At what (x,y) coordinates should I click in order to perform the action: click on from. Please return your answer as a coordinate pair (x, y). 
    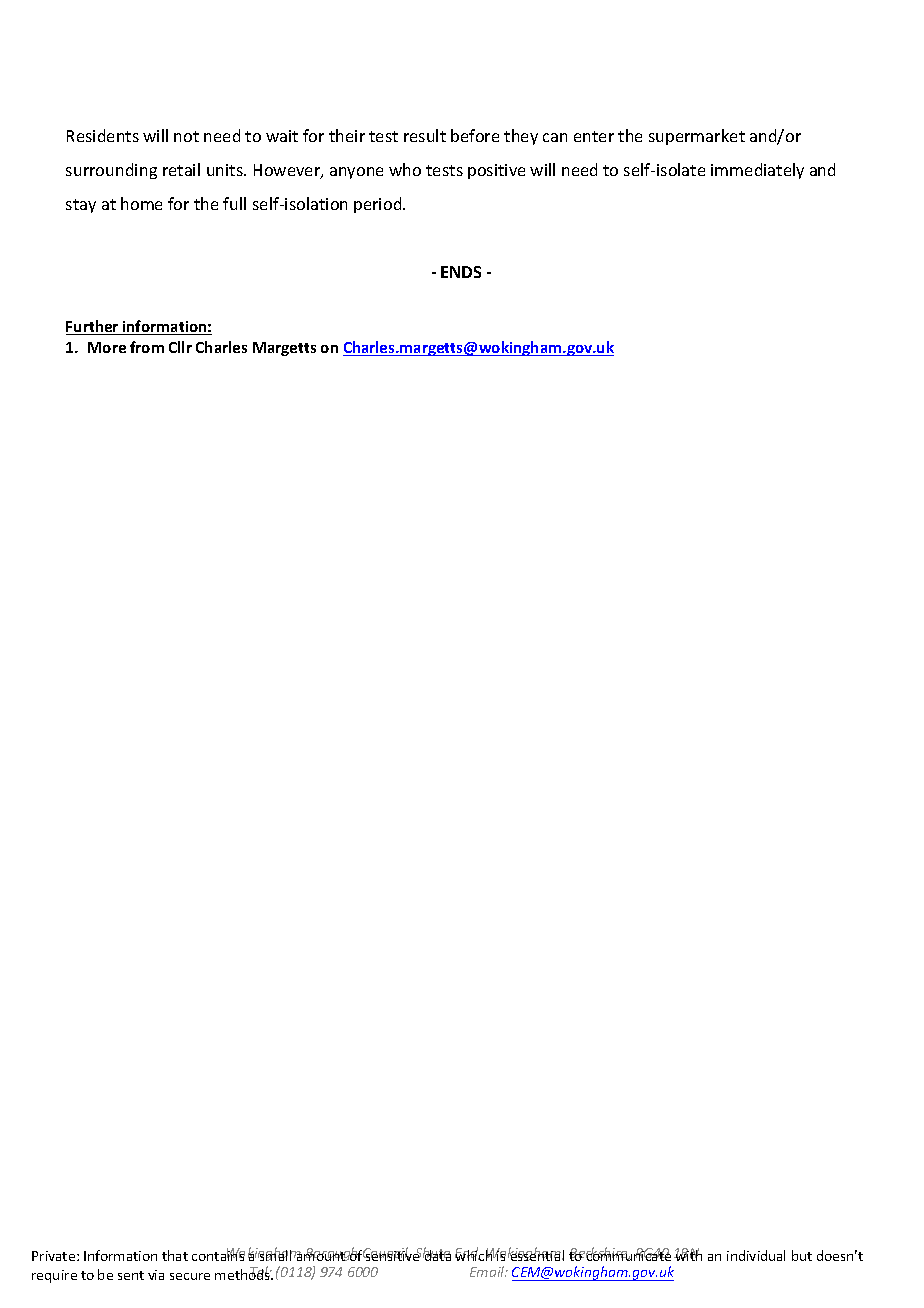
    Looking at the image, I should click on (147, 347).
